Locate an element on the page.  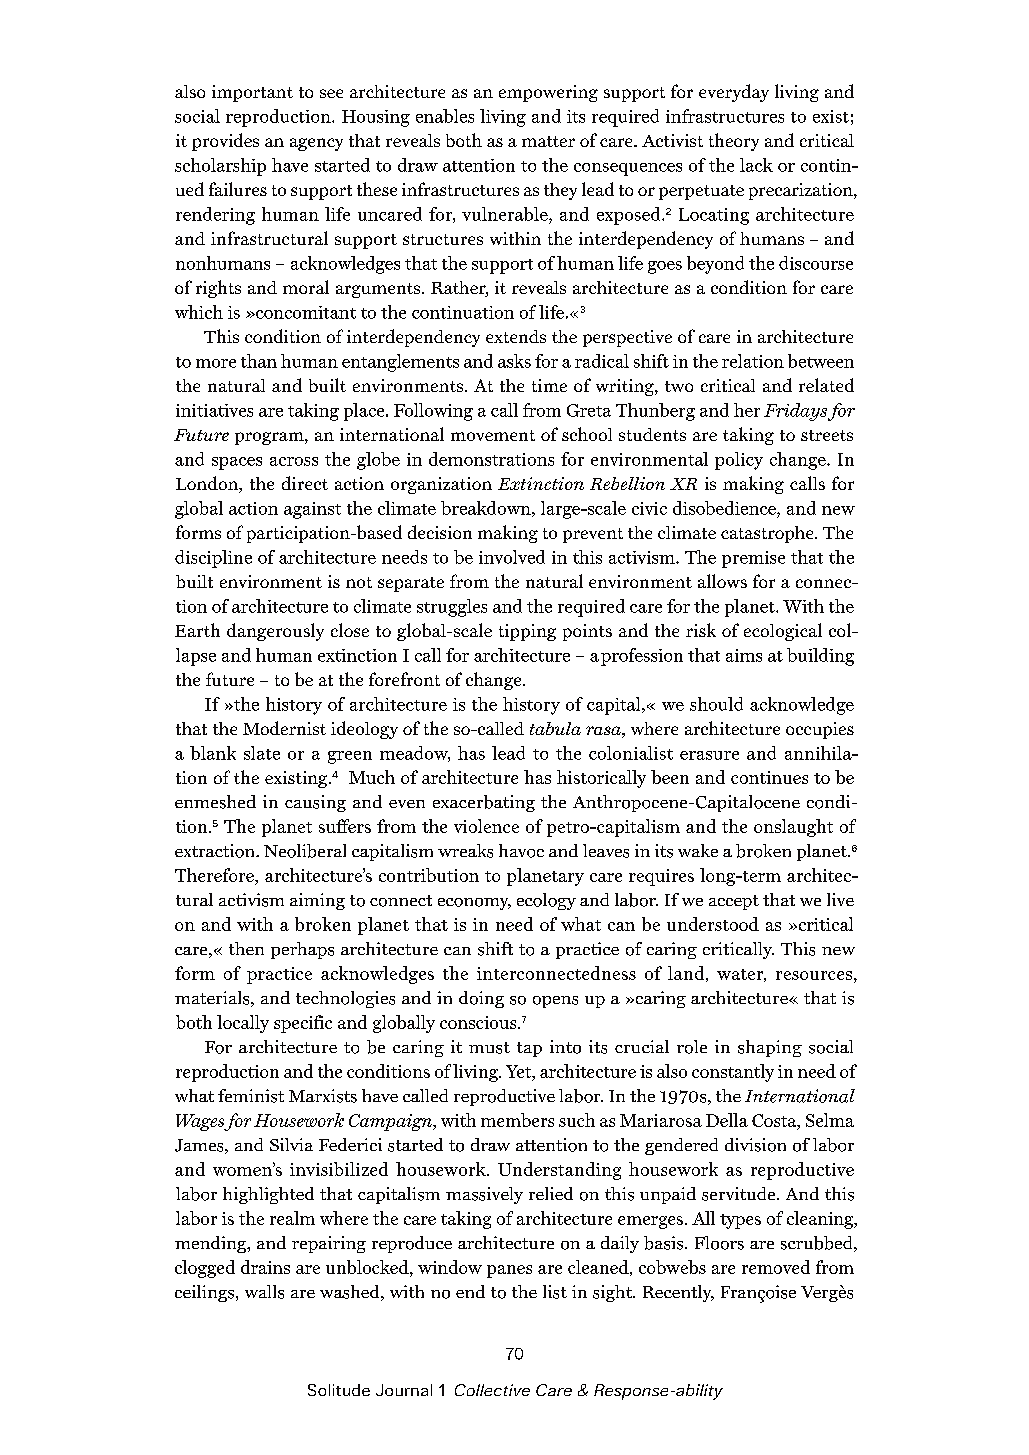
tabula is located at coordinates (555, 728).
